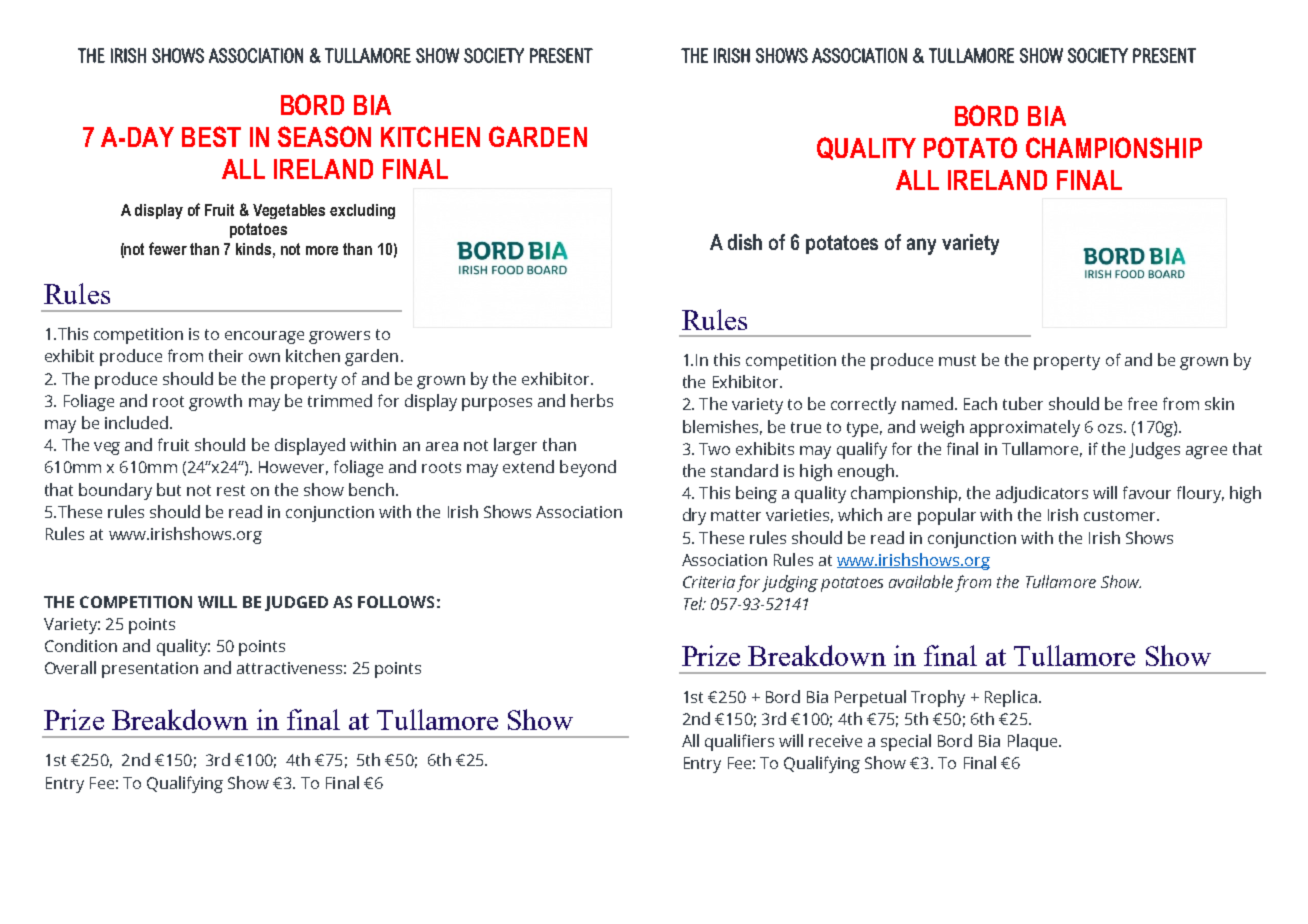  What do you see at coordinates (592, 400) in the screenshot?
I see `herbs` at bounding box center [592, 400].
